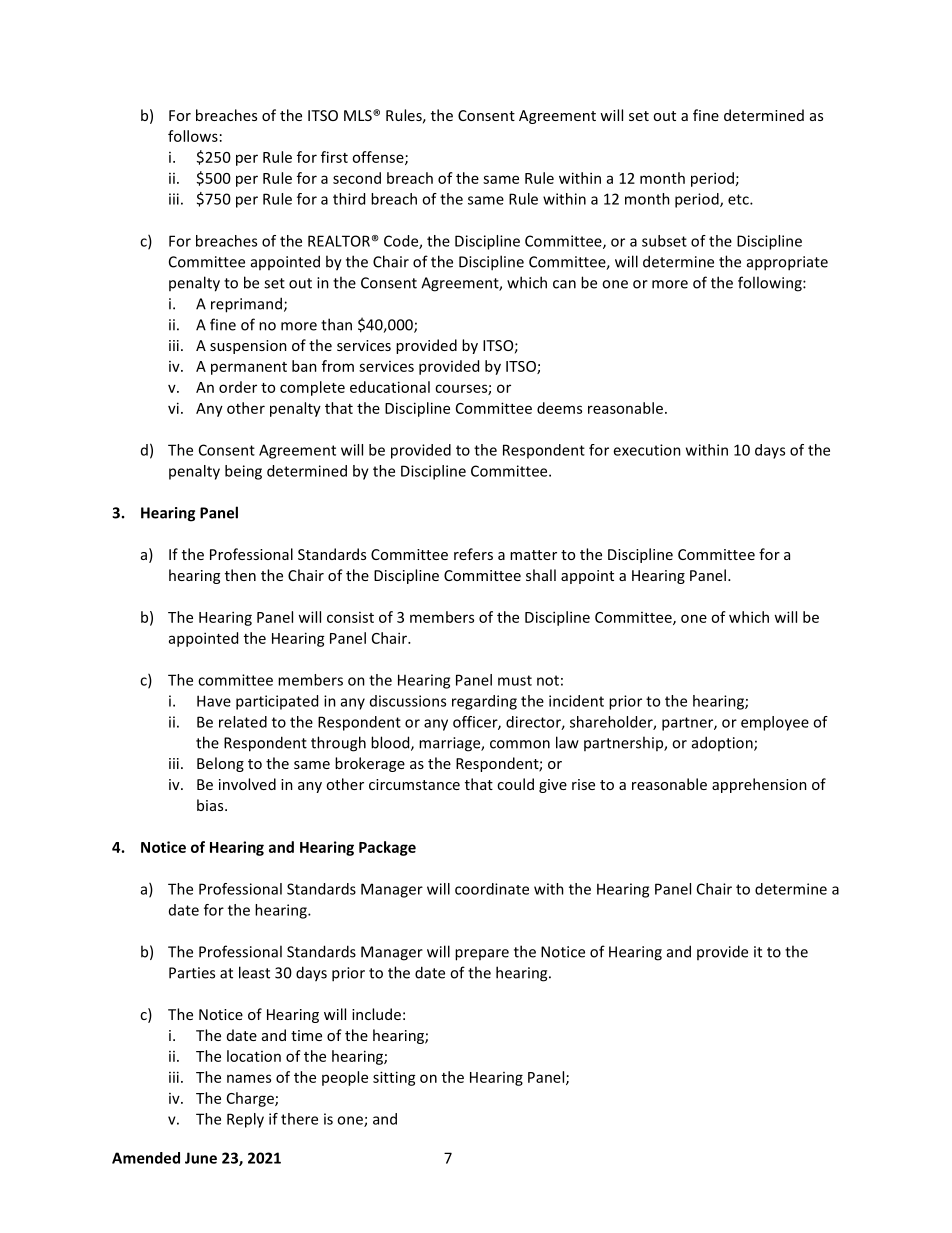  What do you see at coordinates (379, 158) in the document?
I see `offense` at bounding box center [379, 158].
